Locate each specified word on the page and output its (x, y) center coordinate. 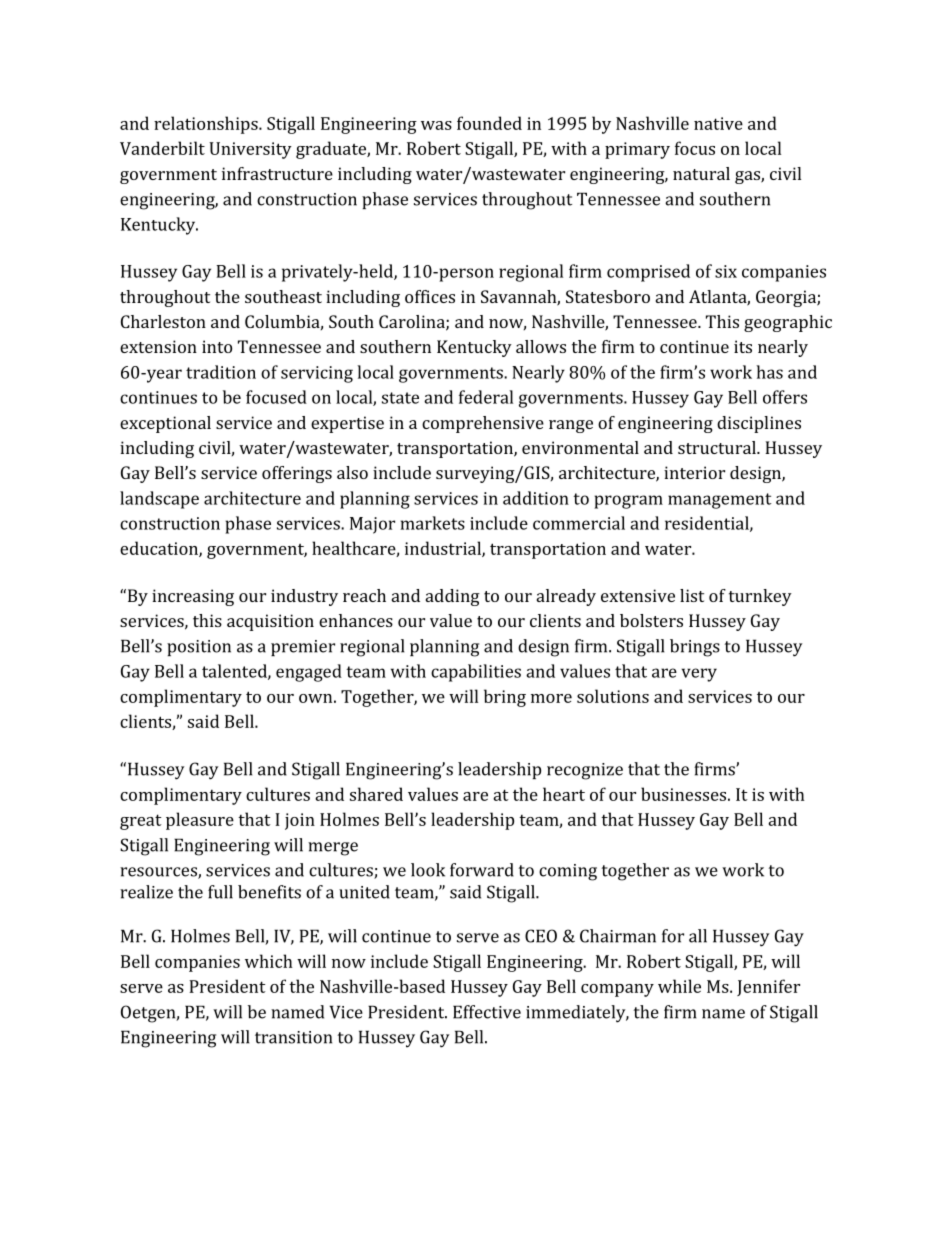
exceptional (165, 424)
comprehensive (483, 424)
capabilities (476, 673)
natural (701, 173)
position (199, 648)
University (250, 150)
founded (489, 123)
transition (293, 1037)
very (699, 675)
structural (718, 447)
